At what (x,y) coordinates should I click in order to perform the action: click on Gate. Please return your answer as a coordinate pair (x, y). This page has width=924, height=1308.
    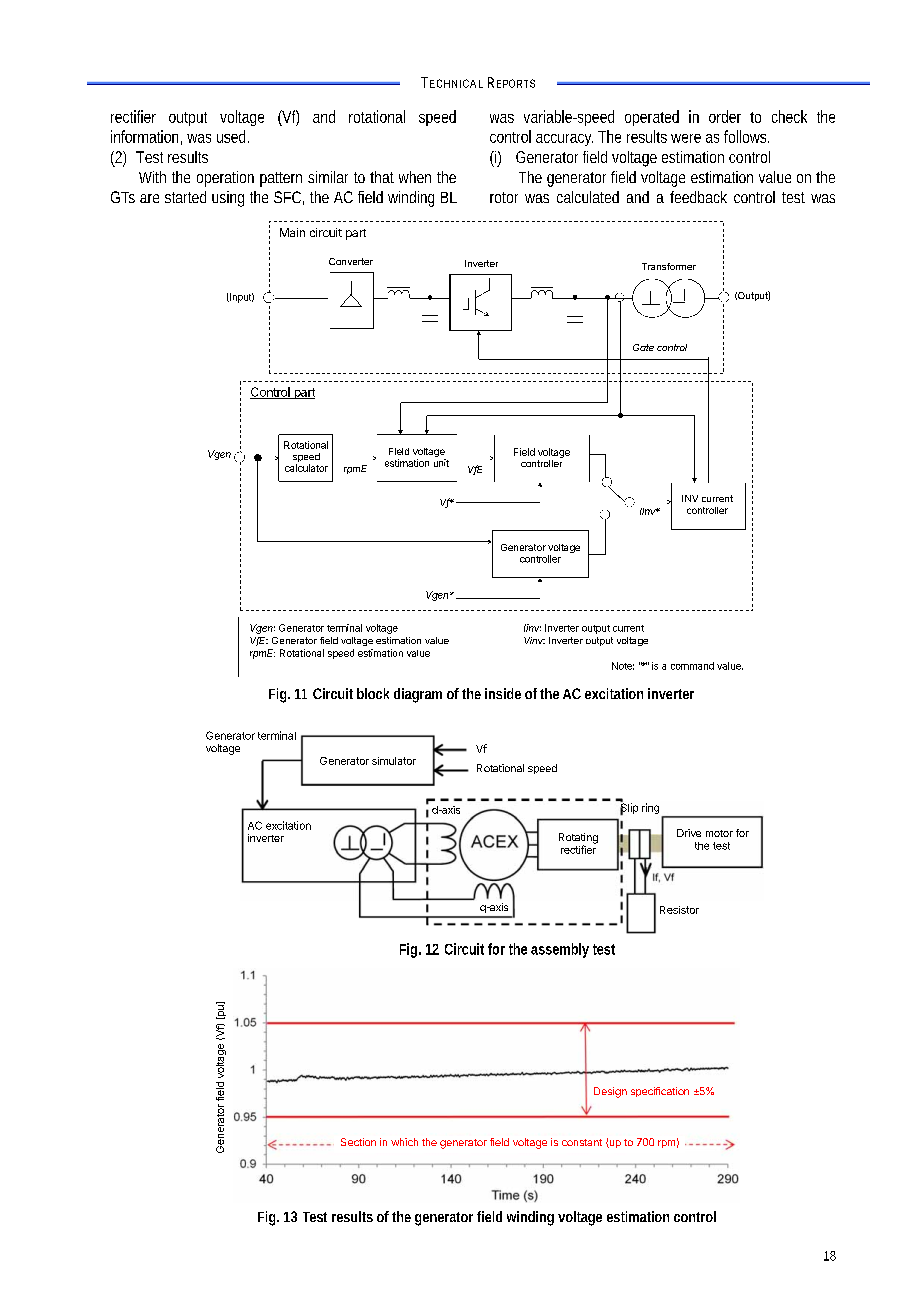
    Looking at the image, I should click on (643, 347).
